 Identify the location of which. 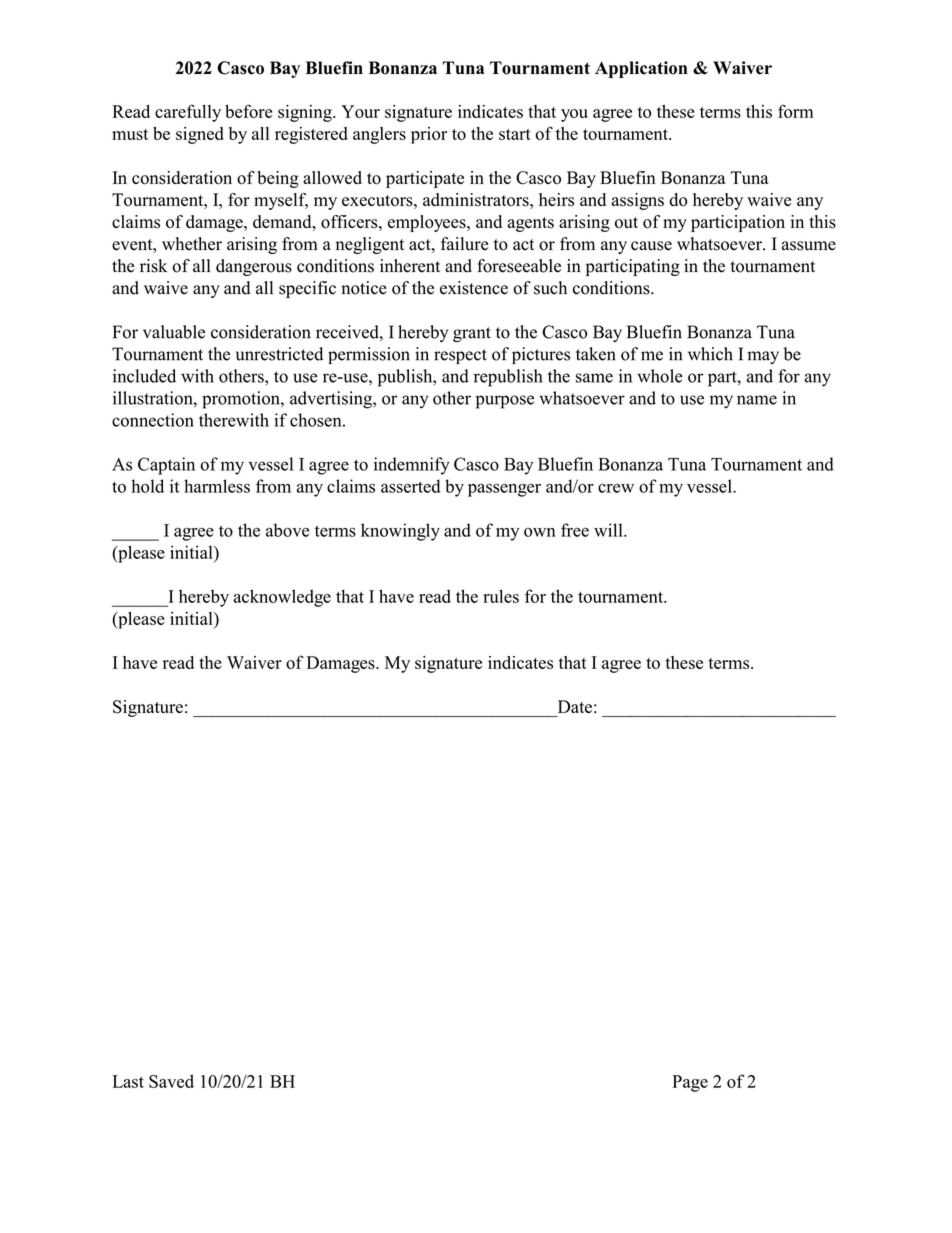
(710, 354).
